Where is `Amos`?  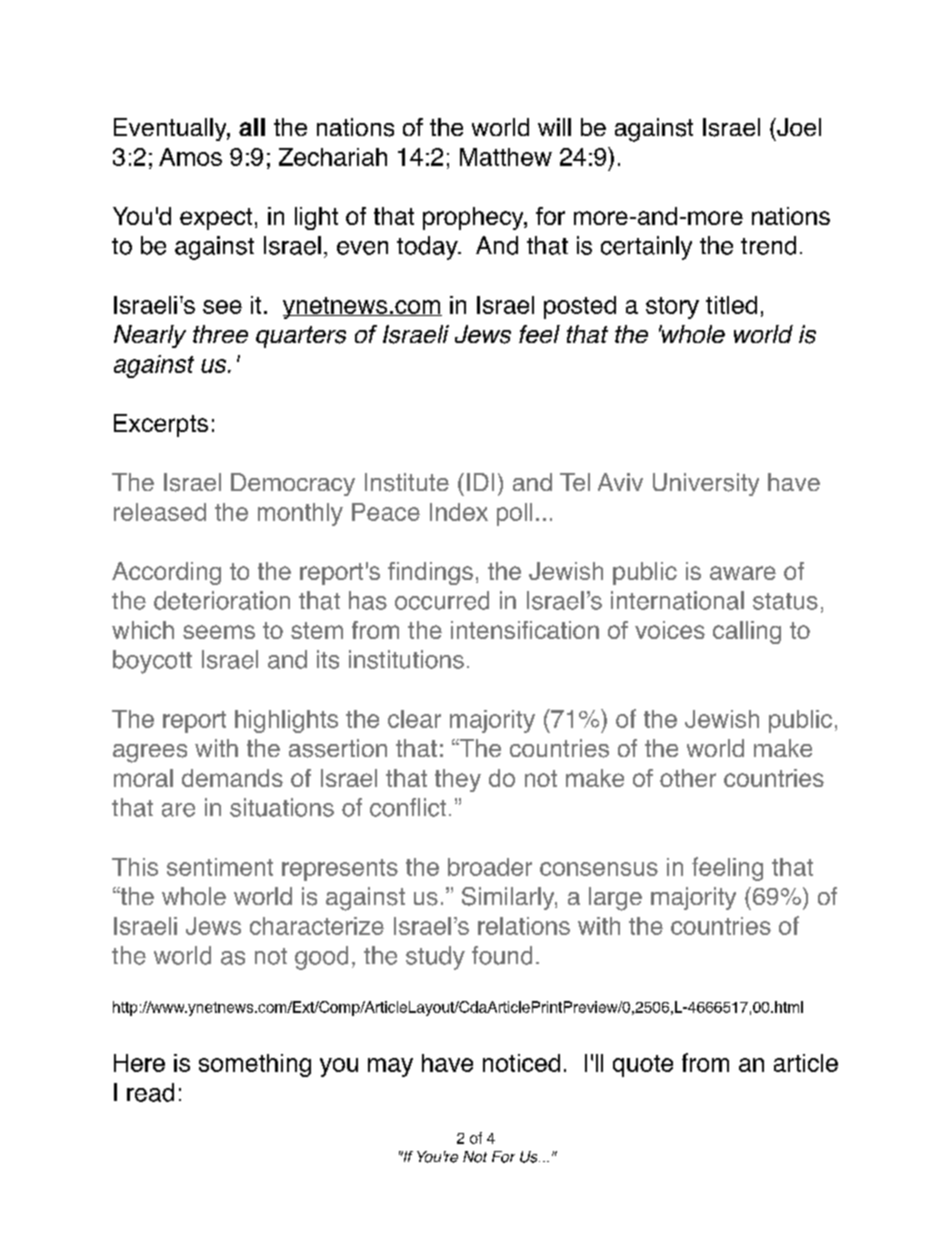 Amos is located at coordinates (190, 157).
